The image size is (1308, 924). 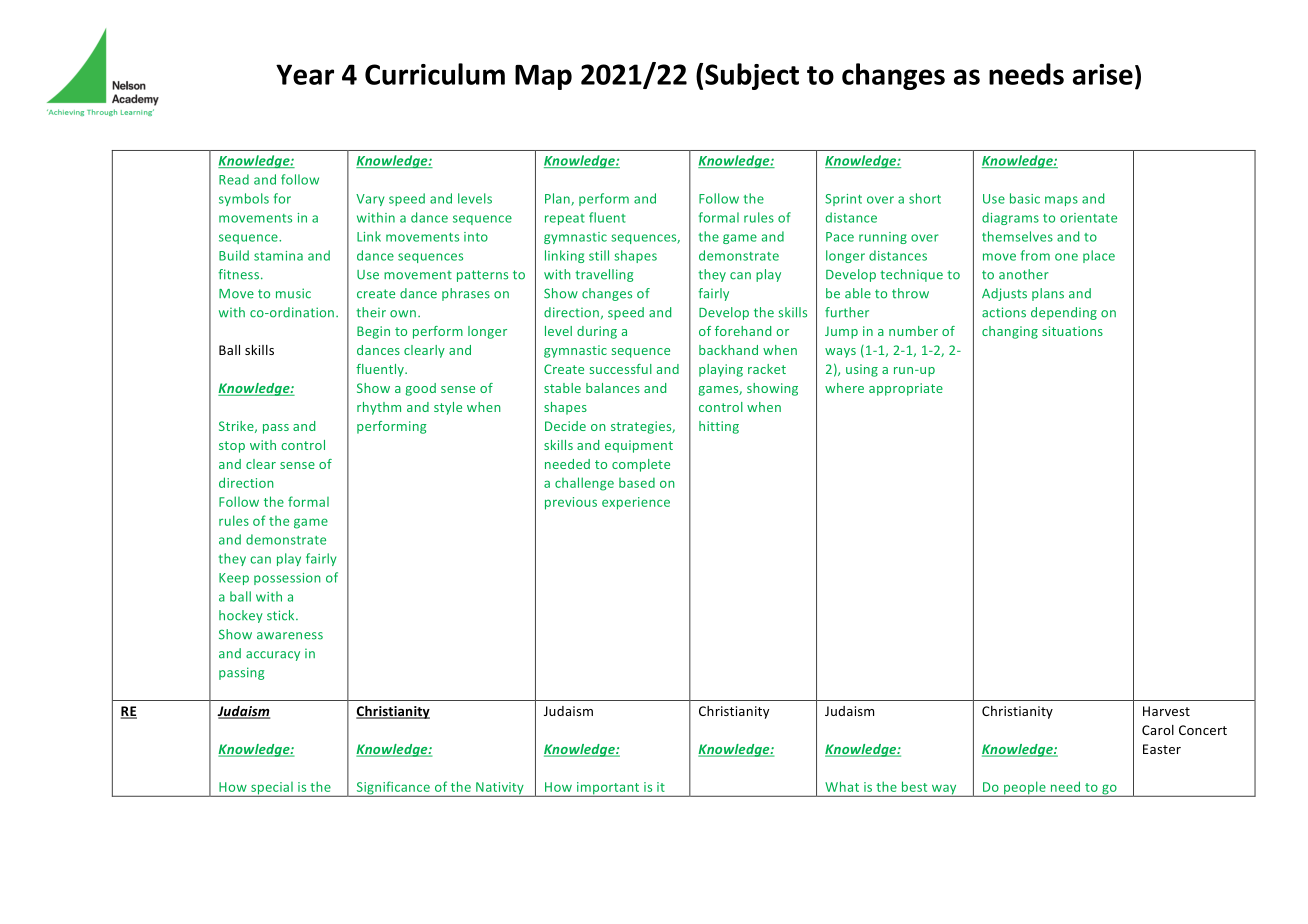 I want to click on hitting, so click(x=719, y=427).
